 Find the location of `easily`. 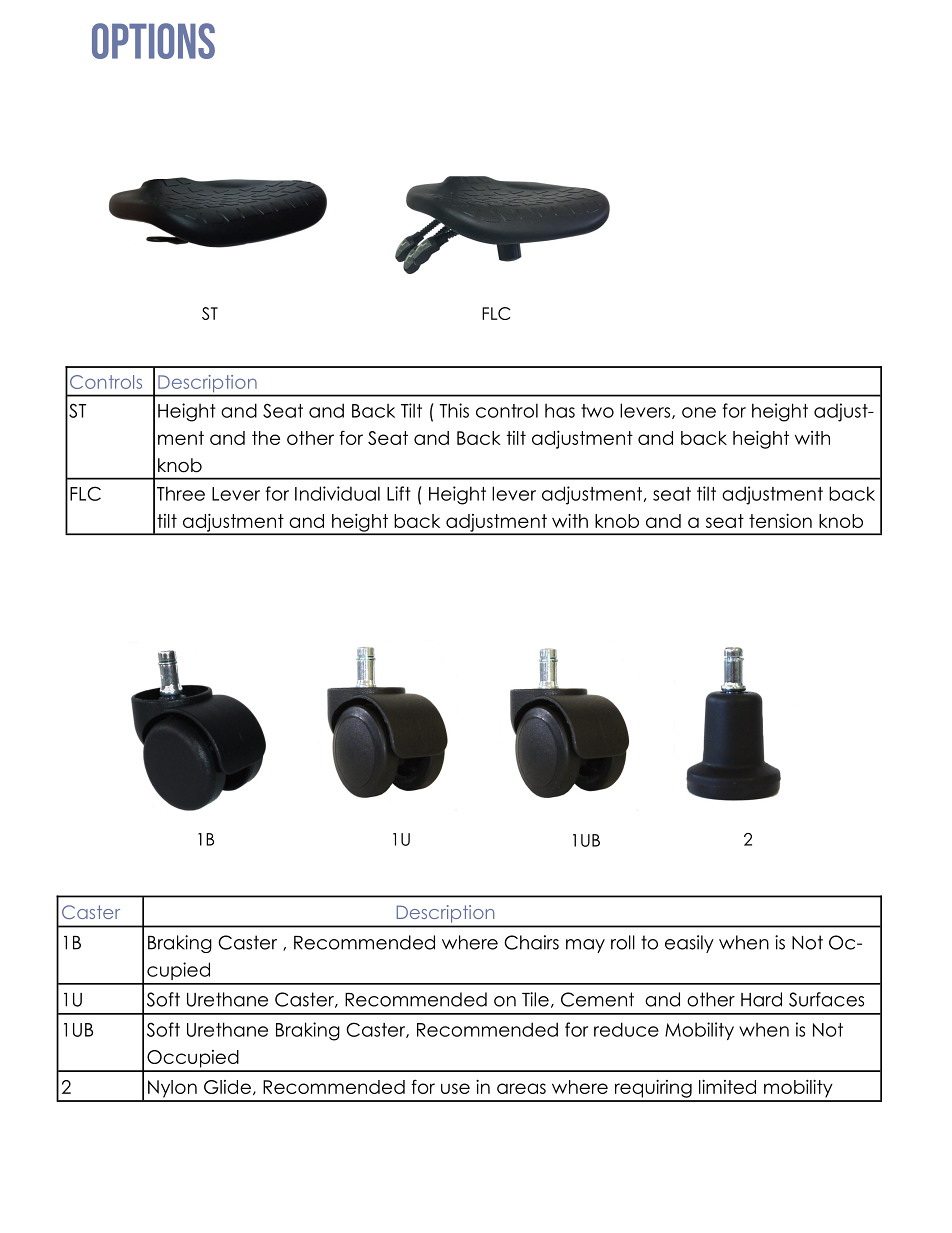

easily is located at coordinates (689, 944).
